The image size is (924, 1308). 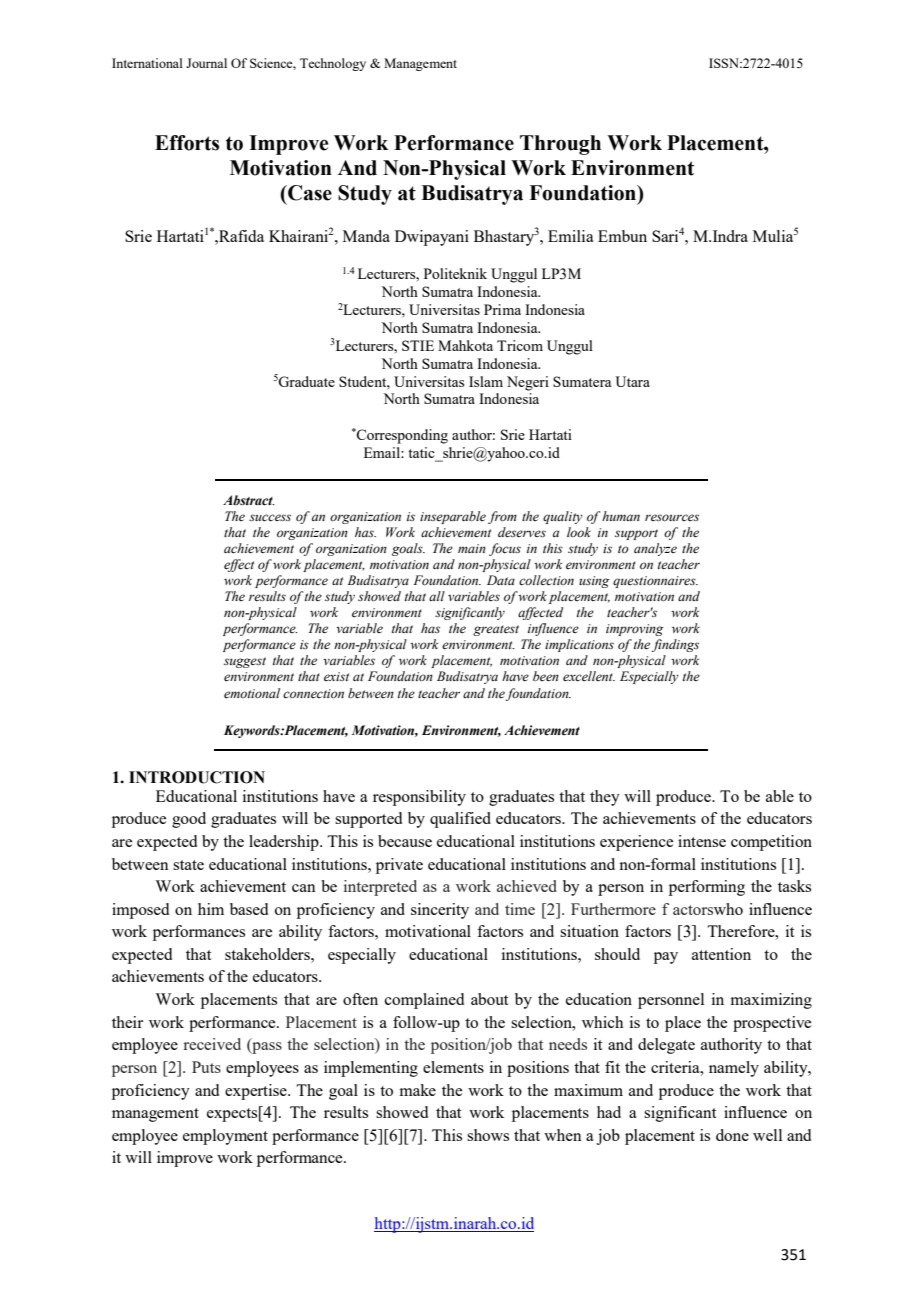 I want to click on Data, so click(x=501, y=580).
